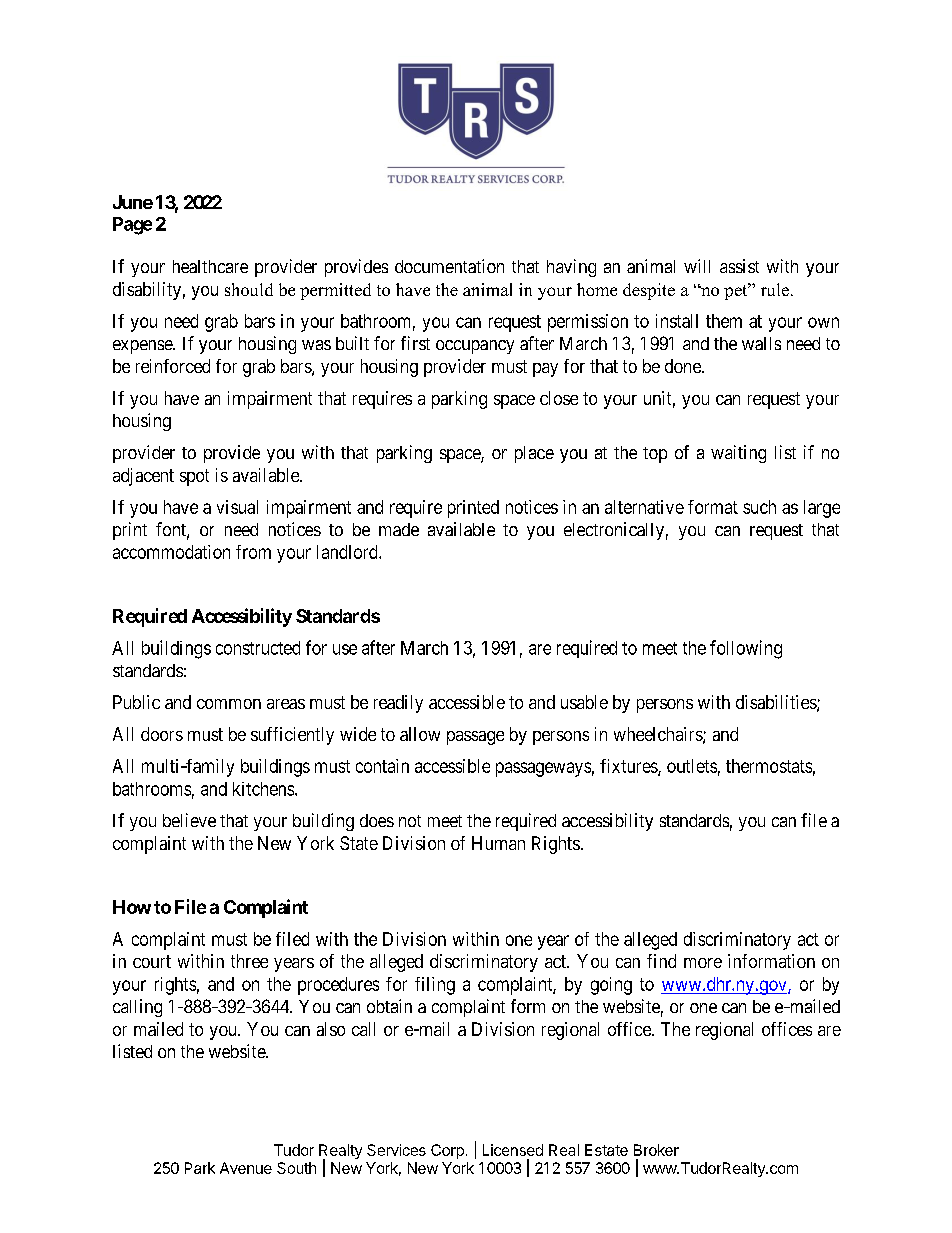 The image size is (952, 1233). What do you see at coordinates (399, 529) in the screenshot?
I see `made` at bounding box center [399, 529].
